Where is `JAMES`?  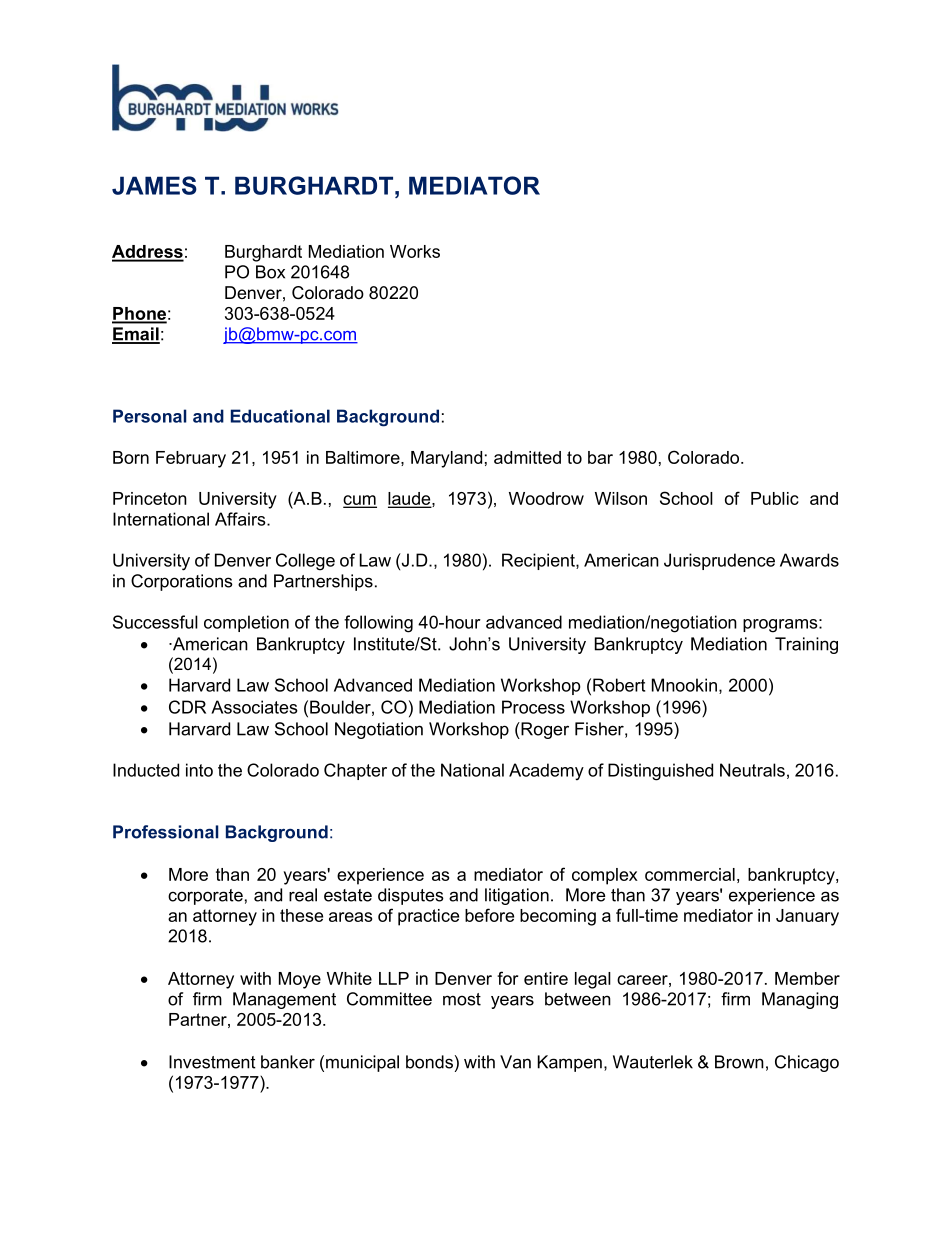
JAMES is located at coordinates (154, 185).
